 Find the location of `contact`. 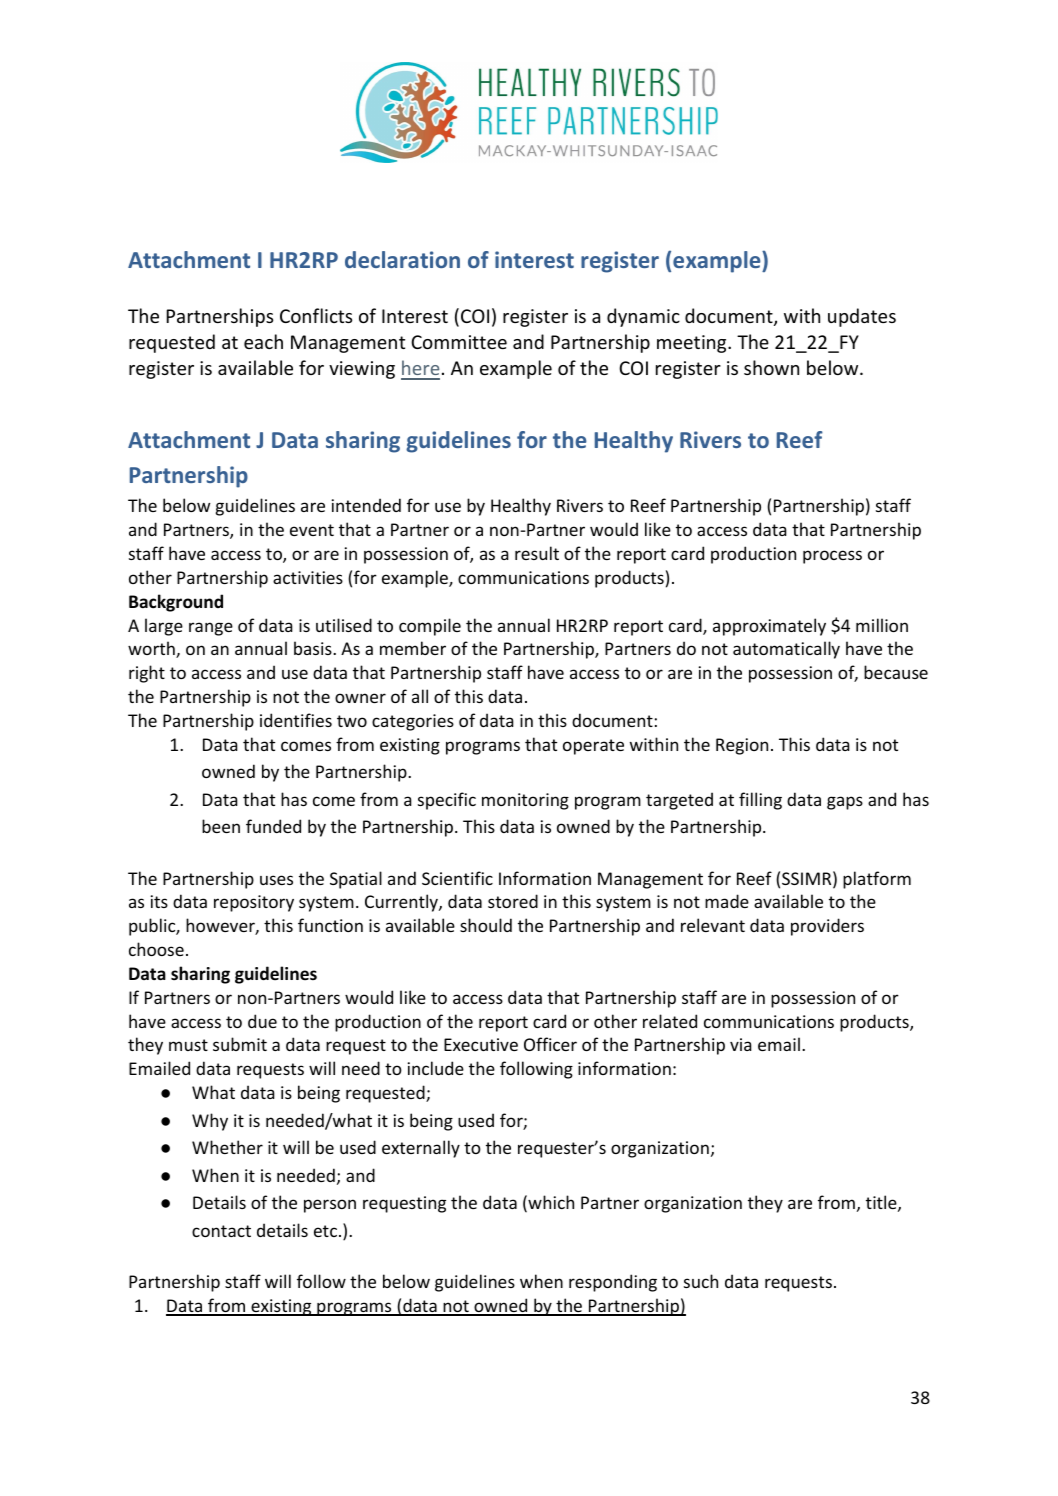

contact is located at coordinates (221, 1231).
